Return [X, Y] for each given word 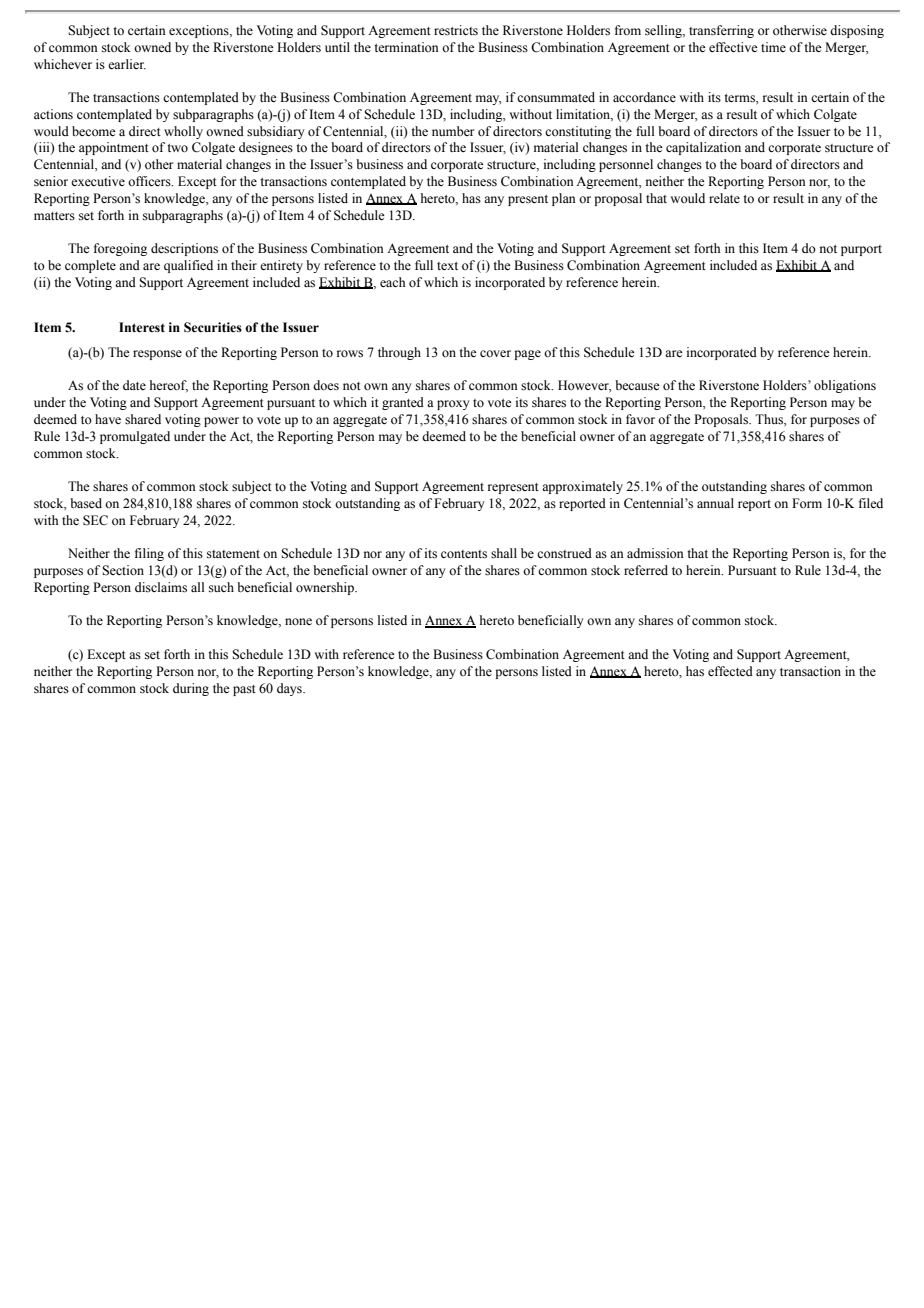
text [447, 266]
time [773, 47]
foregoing [120, 249]
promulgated [135, 437]
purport [861, 250]
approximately [582, 487]
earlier [127, 64]
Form [807, 503]
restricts [456, 30]
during [191, 689]
